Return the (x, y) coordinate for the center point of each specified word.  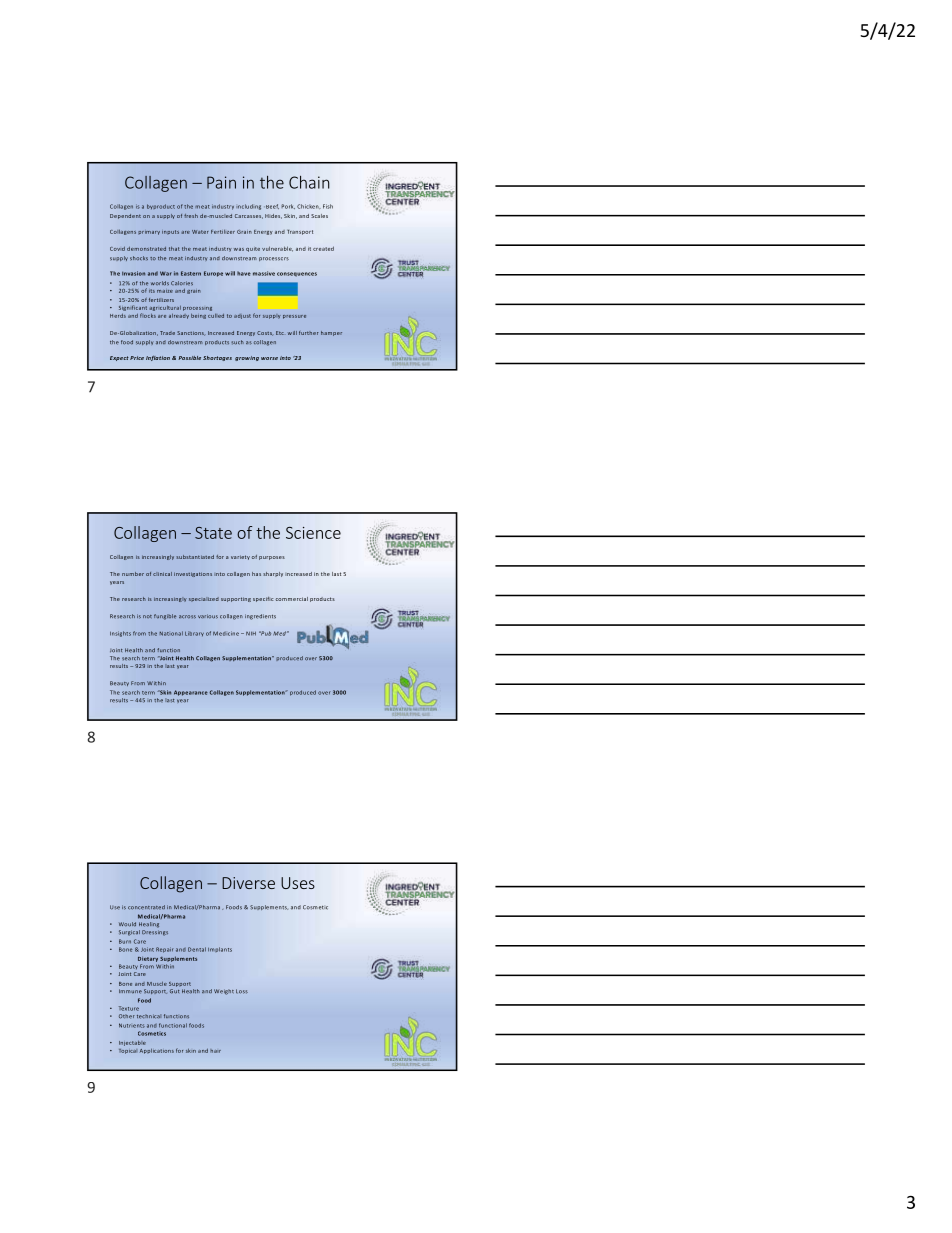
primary (149, 233)
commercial (291, 599)
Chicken (309, 206)
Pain (221, 182)
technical (149, 1016)
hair (215, 1051)
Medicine (226, 633)
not (147, 616)
